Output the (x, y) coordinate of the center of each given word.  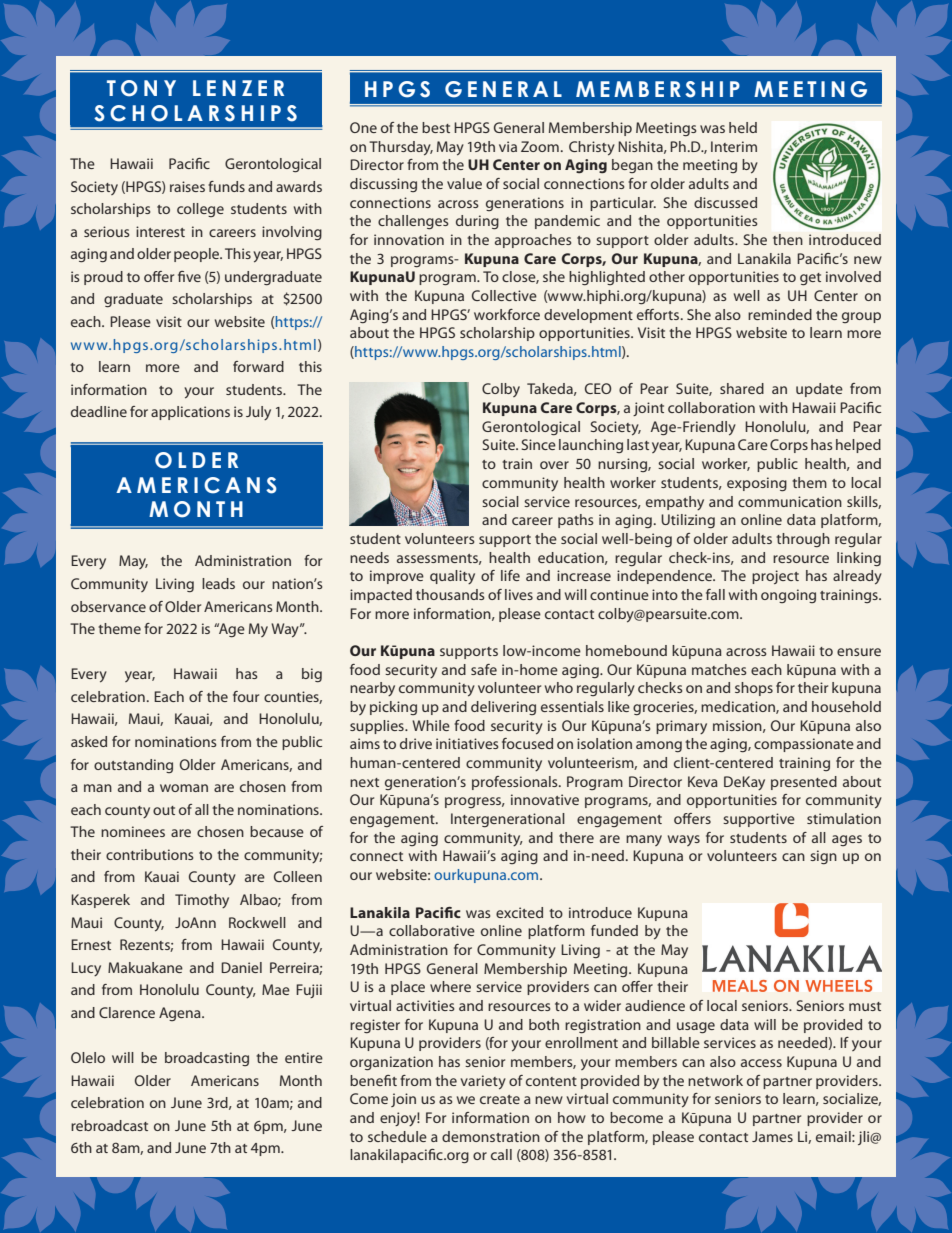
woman (184, 788)
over (554, 465)
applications (190, 413)
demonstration (491, 1136)
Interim (734, 146)
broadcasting (207, 1059)
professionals (516, 783)
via (508, 146)
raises (187, 186)
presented (804, 783)
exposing (757, 484)
